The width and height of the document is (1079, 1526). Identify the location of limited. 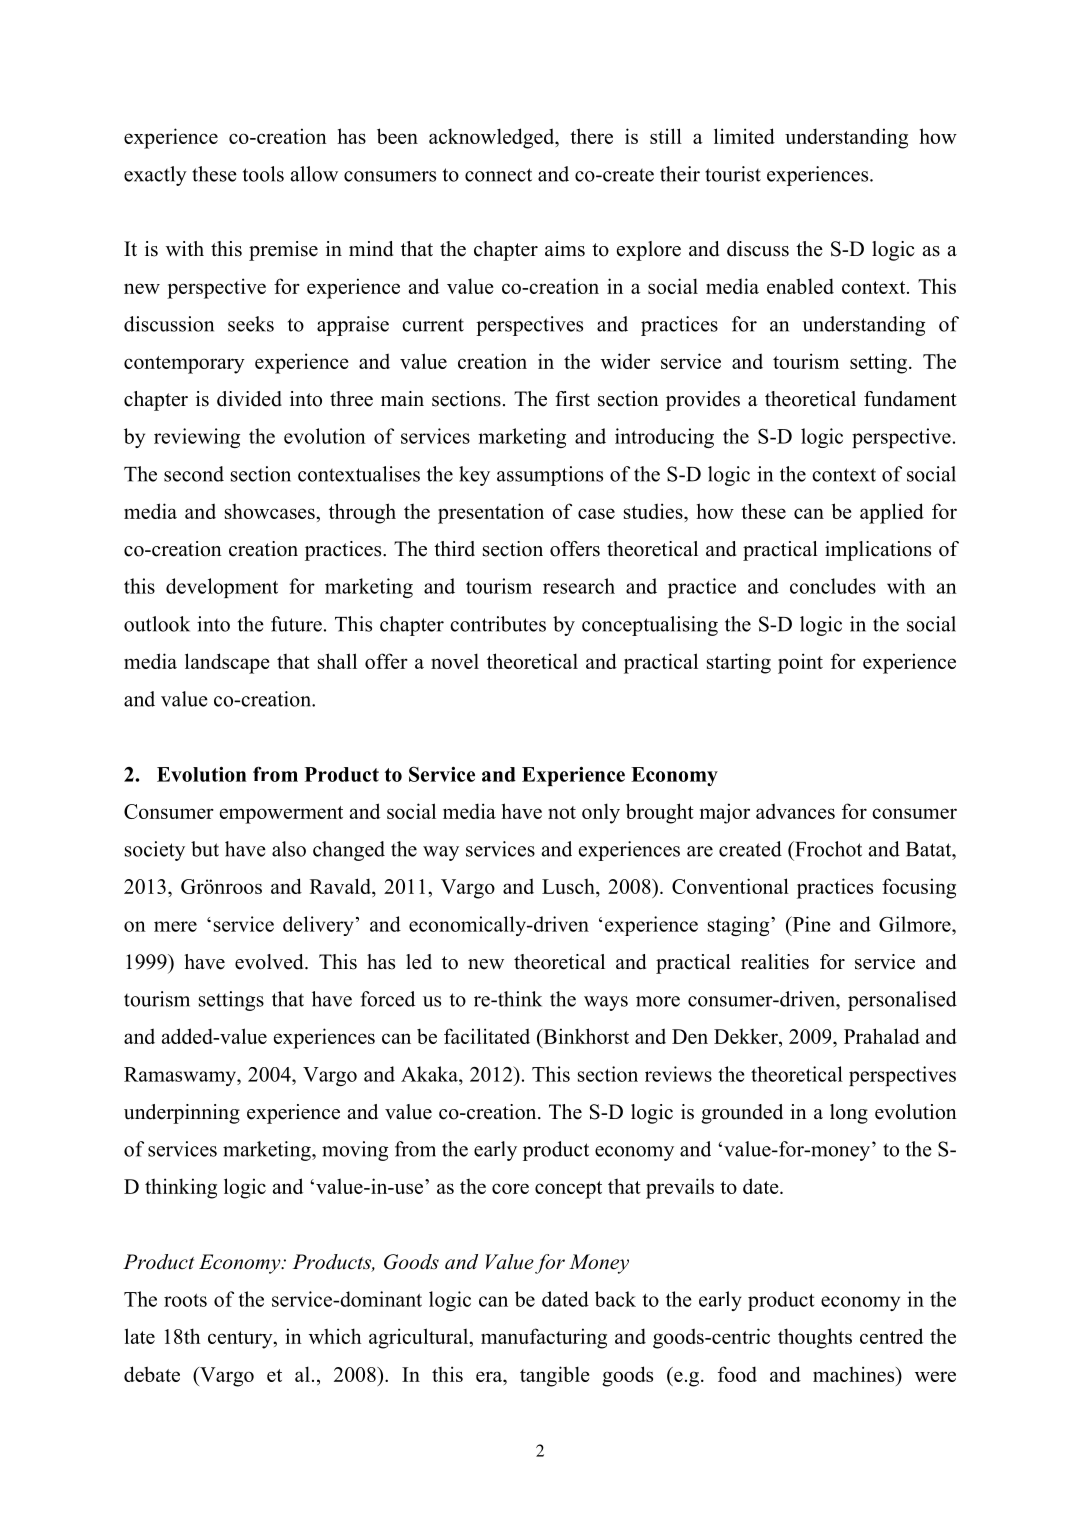
(744, 136).
